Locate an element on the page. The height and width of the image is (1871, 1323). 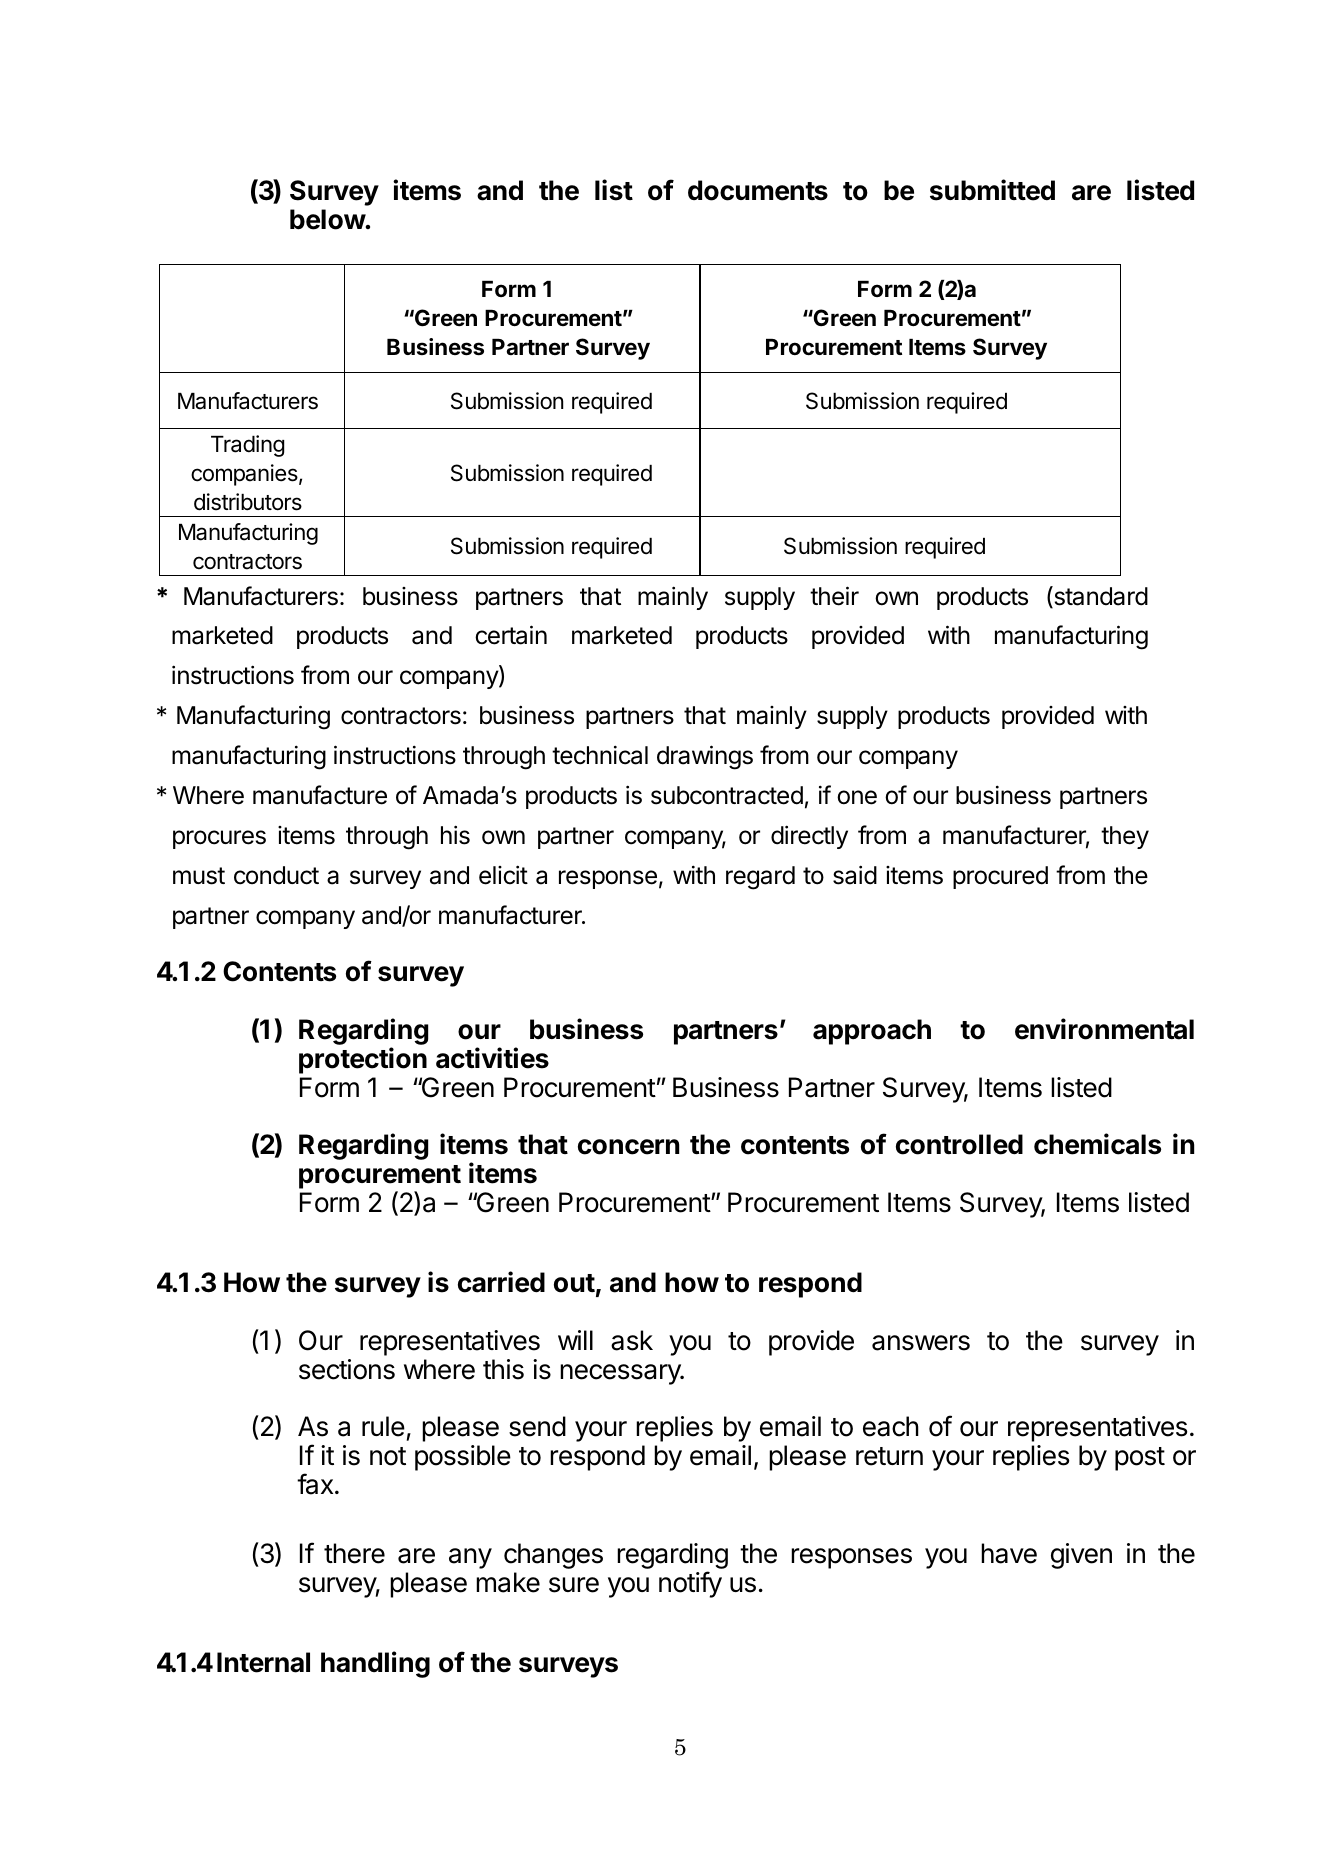
documents is located at coordinates (758, 190).
